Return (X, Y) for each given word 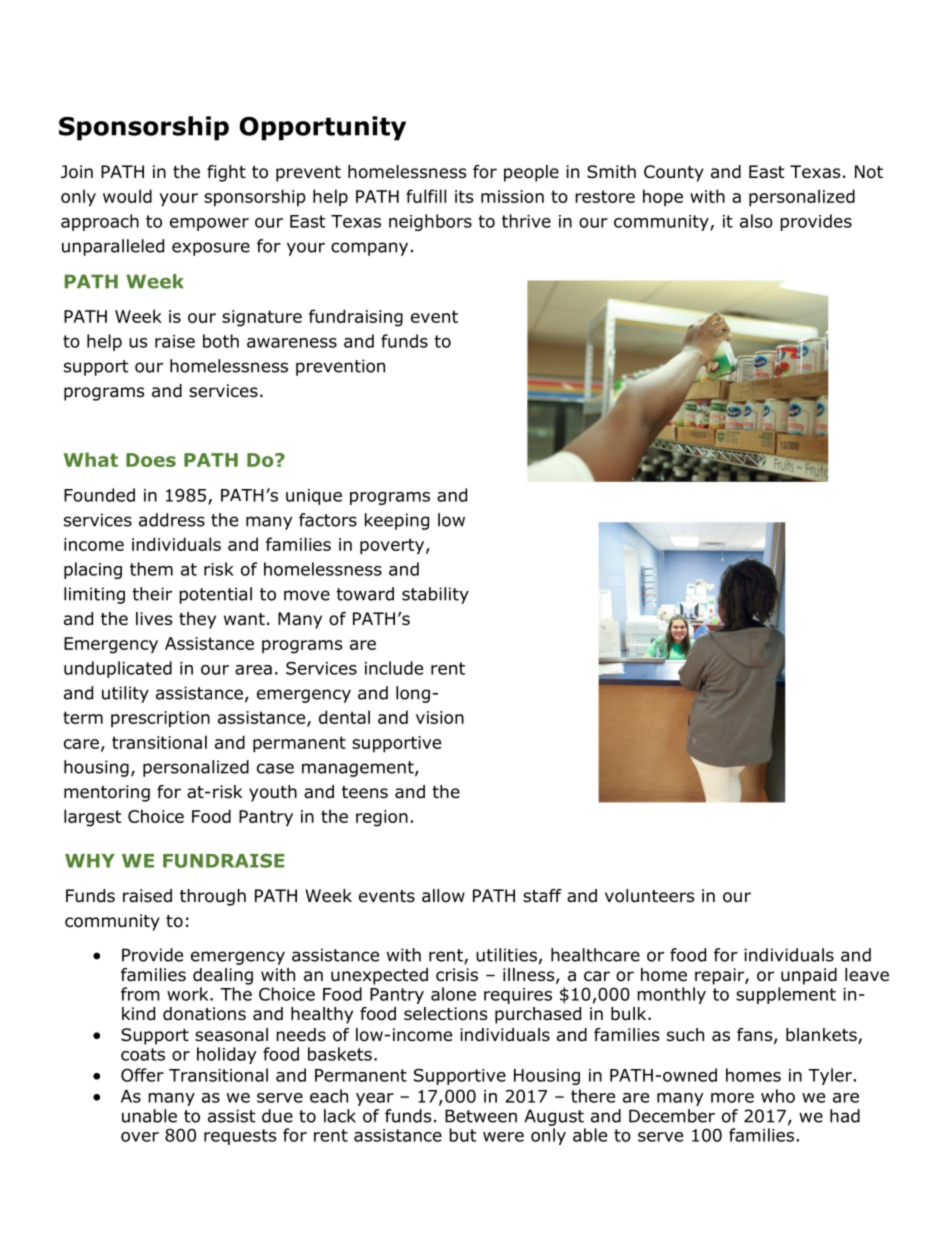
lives (154, 619)
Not (869, 172)
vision (440, 717)
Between (481, 1116)
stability (435, 595)
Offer (142, 1075)
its (464, 196)
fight (226, 173)
